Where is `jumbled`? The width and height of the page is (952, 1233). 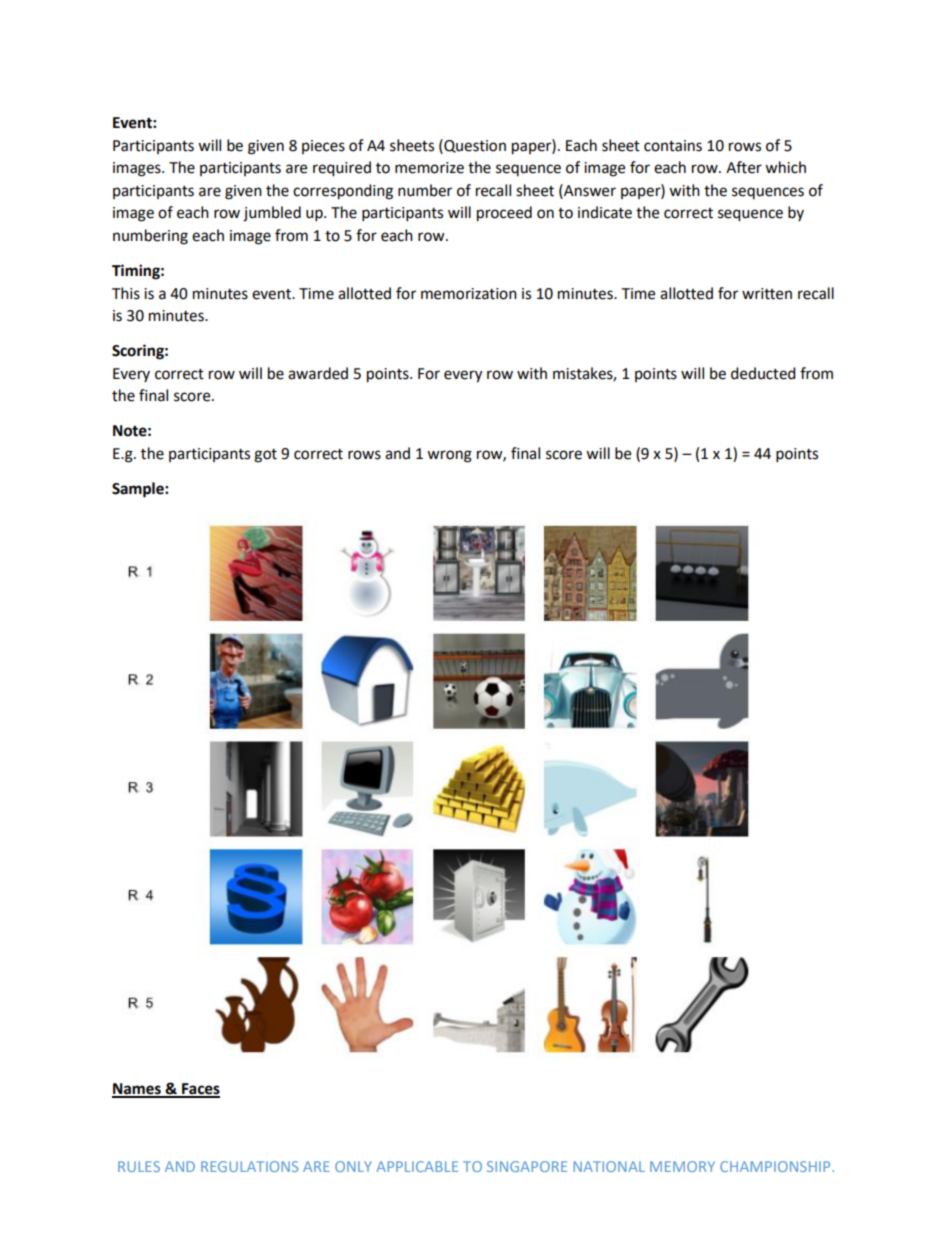
jumbled is located at coordinates (272, 214).
